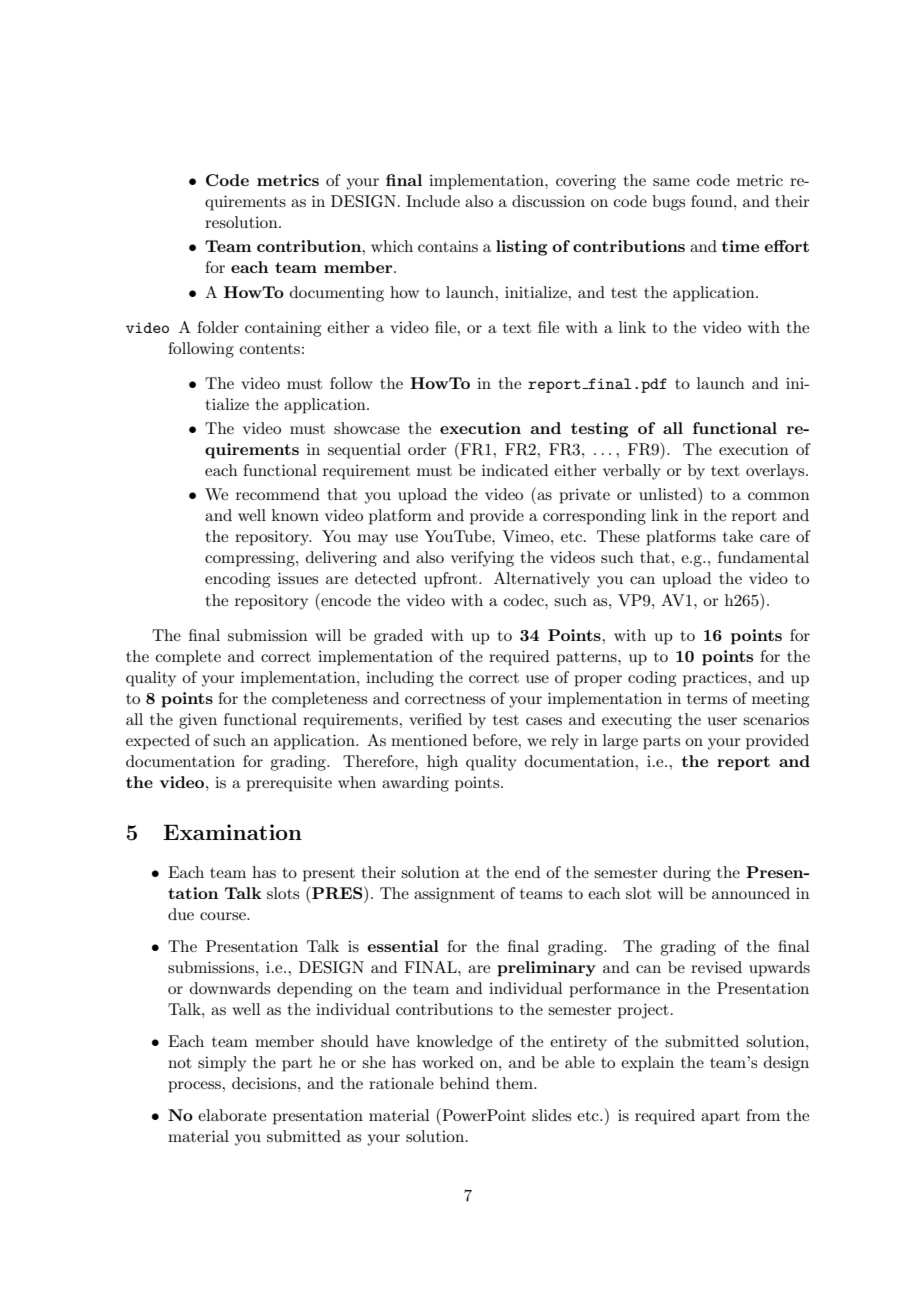 This page has height=1308, width=924. What do you see at coordinates (278, 494) in the page?
I see `recommend` at bounding box center [278, 494].
